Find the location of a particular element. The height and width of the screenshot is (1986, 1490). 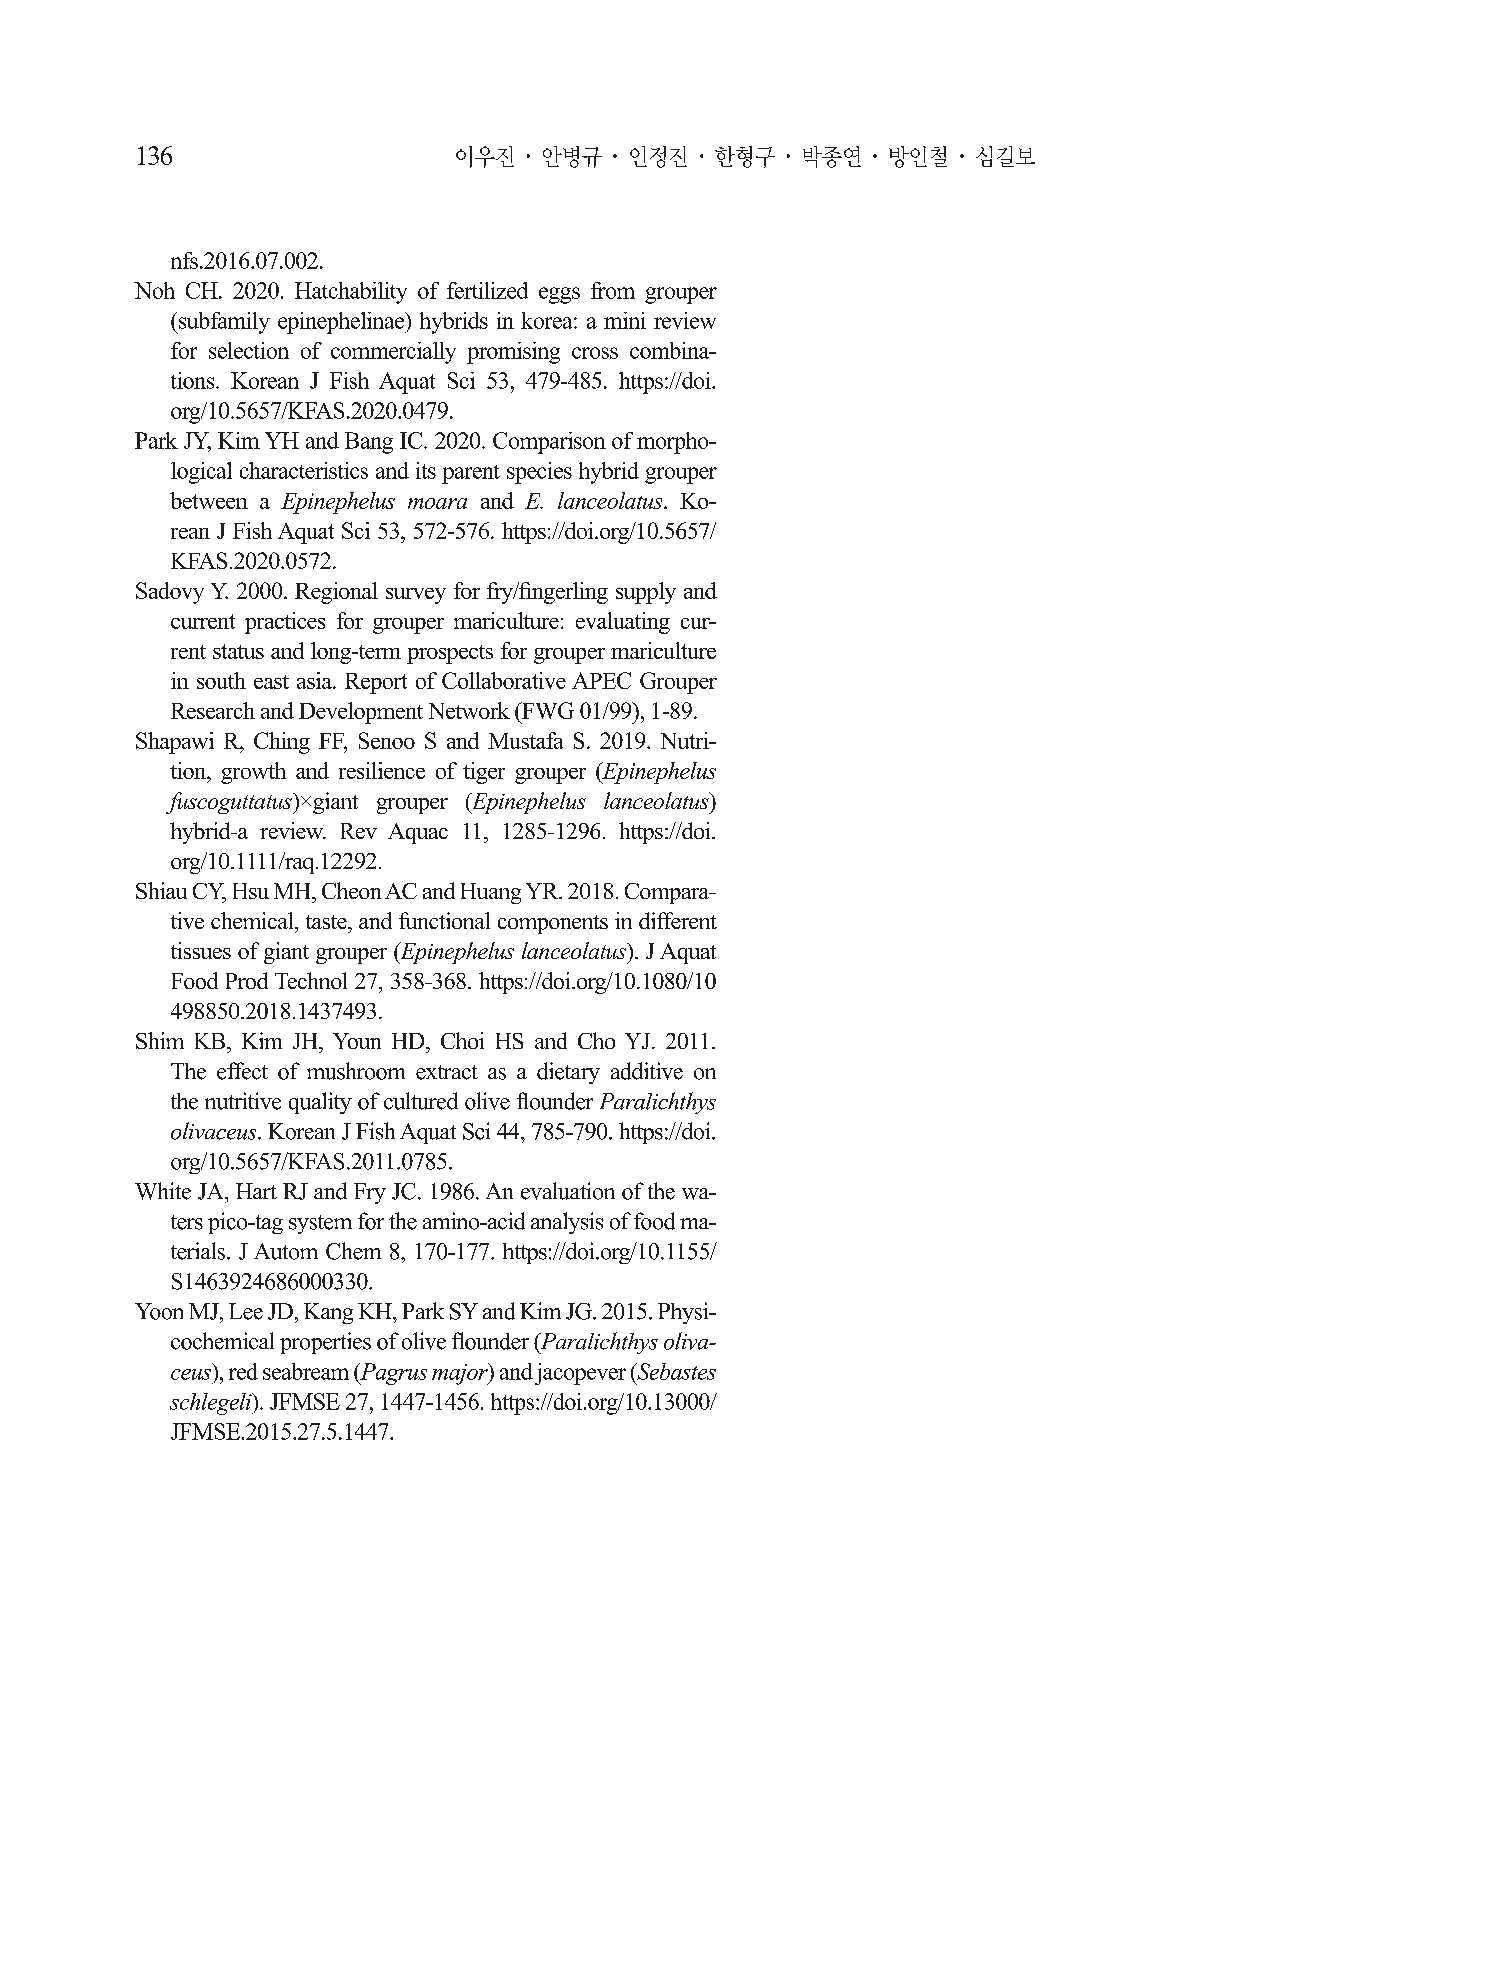

Hsu is located at coordinates (251, 891).
